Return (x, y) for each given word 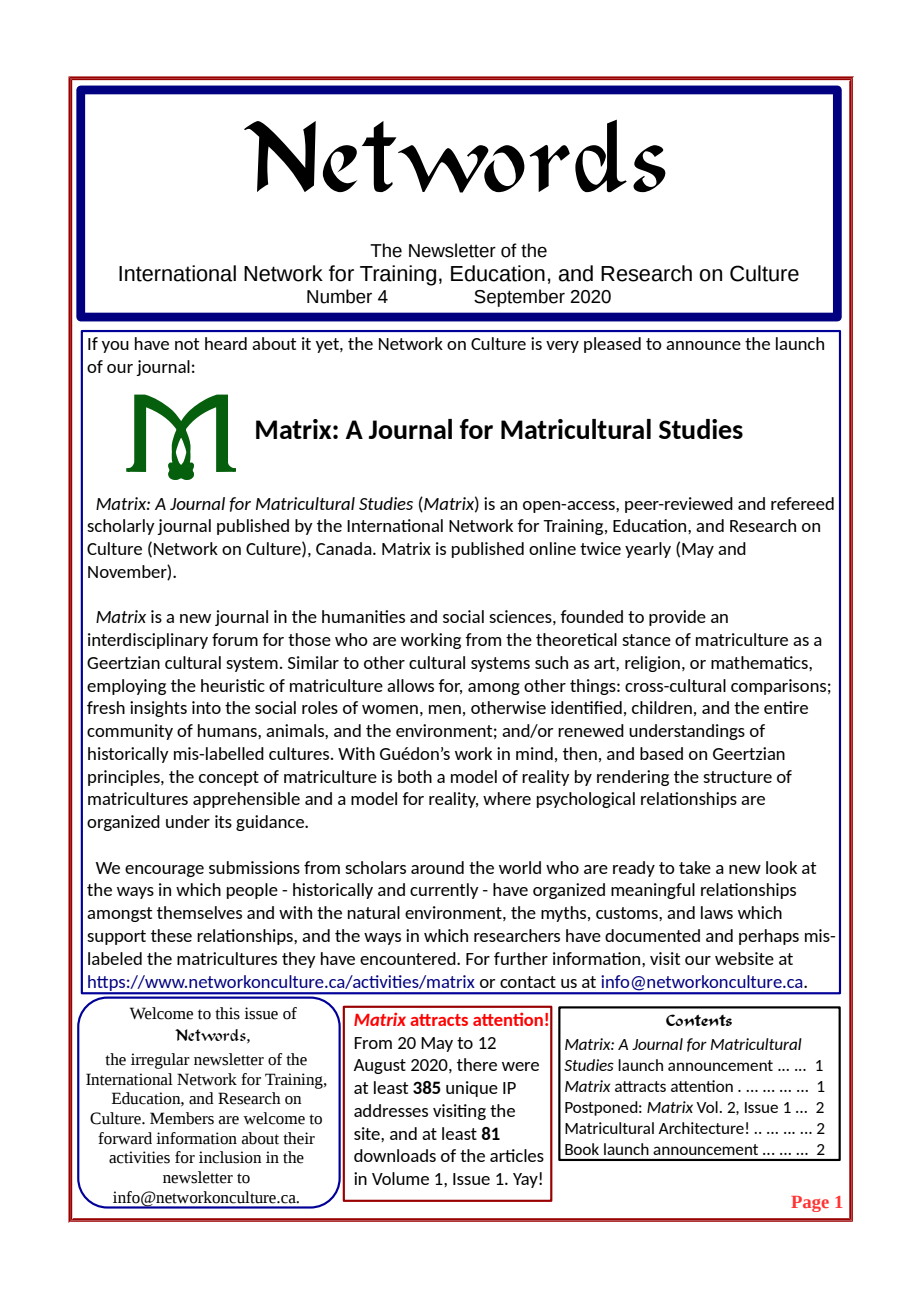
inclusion (230, 1157)
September (519, 298)
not (187, 344)
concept (229, 778)
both (415, 776)
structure (737, 777)
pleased (612, 345)
